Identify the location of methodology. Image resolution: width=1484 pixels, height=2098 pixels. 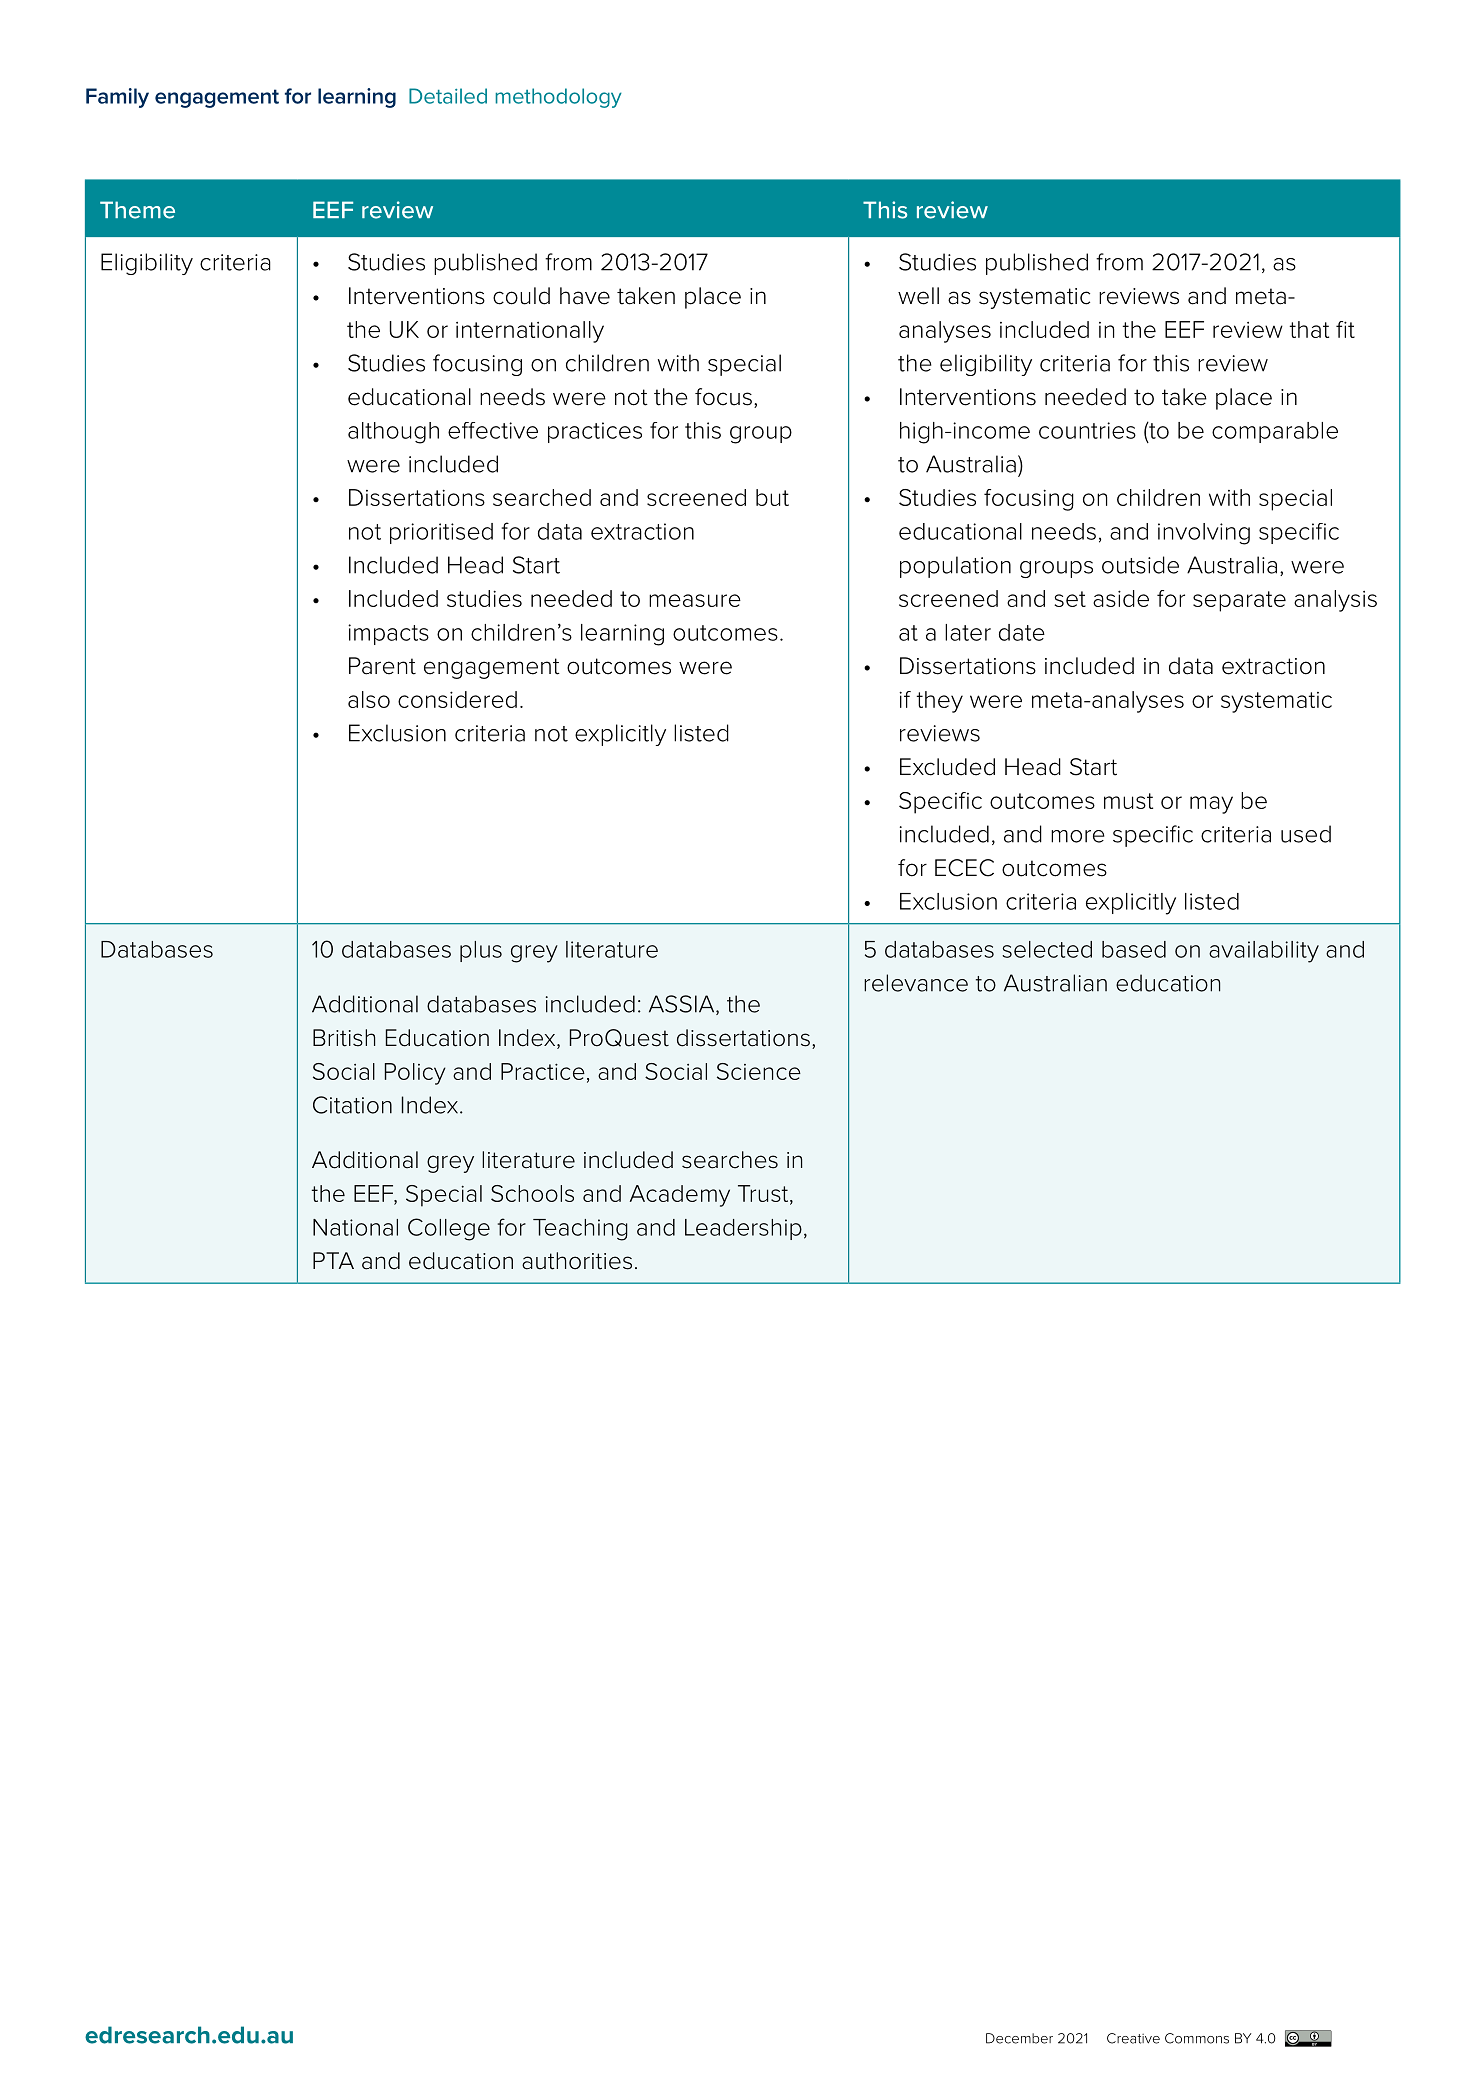
(558, 98).
